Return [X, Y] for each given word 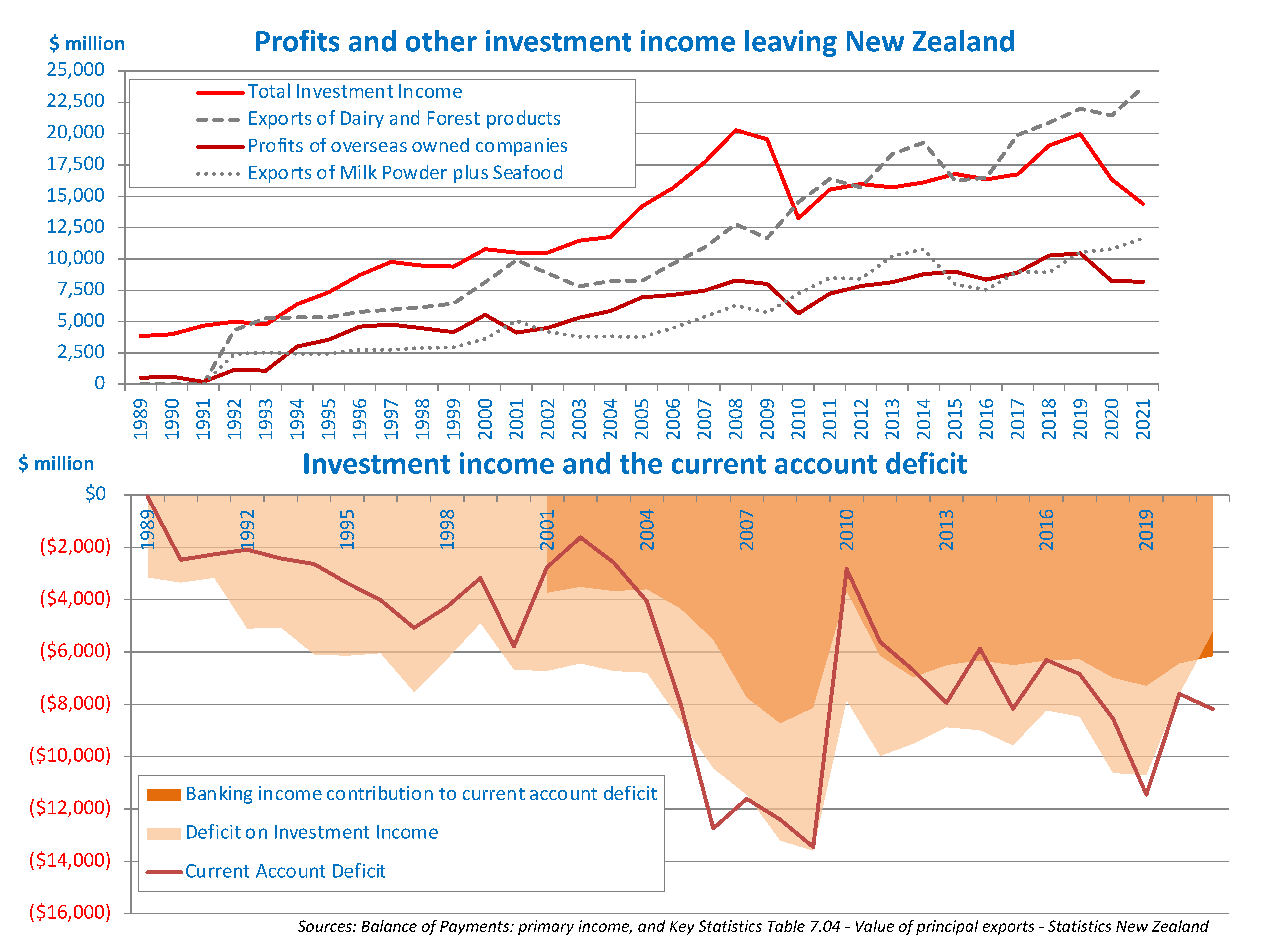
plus [471, 174]
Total [269, 90]
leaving [791, 43]
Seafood [527, 172]
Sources [326, 926]
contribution [380, 793]
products [523, 119]
